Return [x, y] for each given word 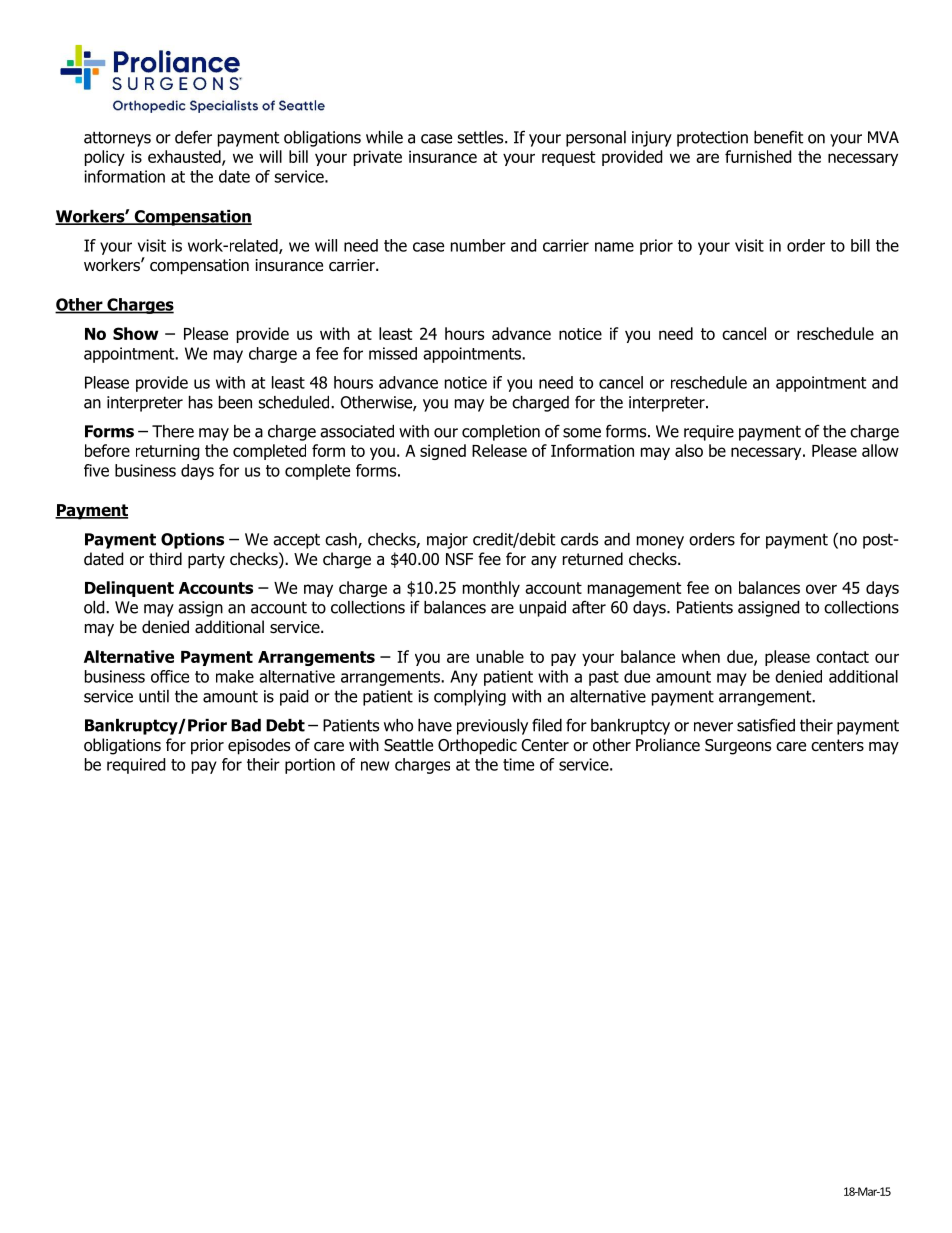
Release [499, 450]
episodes [259, 746]
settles [481, 137]
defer [193, 137]
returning [167, 452]
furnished [758, 156]
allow [880, 450]
